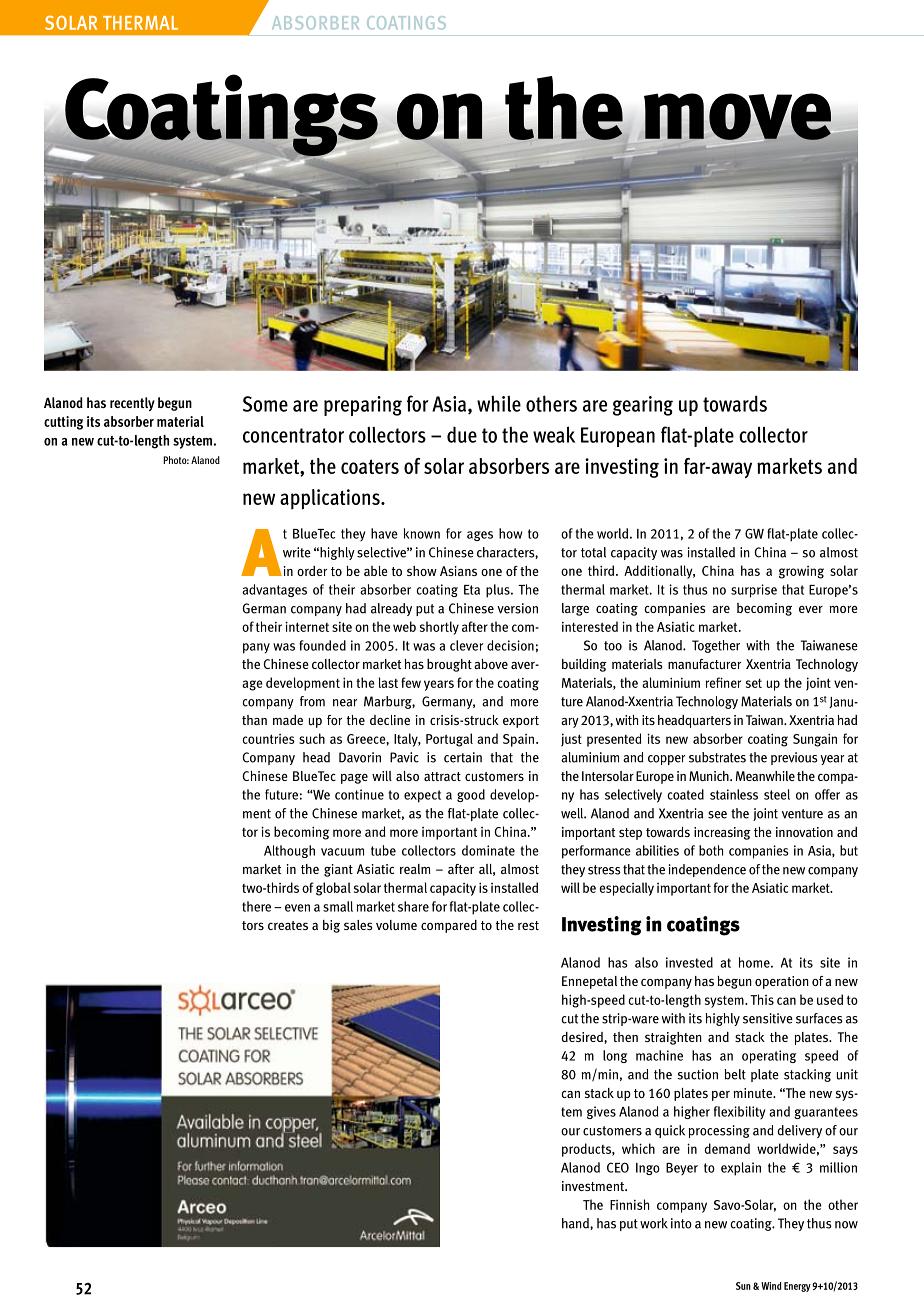 Image resolution: width=924 pixels, height=1308 pixels. Describe the element at coordinates (289, 851) in the screenshot. I see `Although` at that location.
